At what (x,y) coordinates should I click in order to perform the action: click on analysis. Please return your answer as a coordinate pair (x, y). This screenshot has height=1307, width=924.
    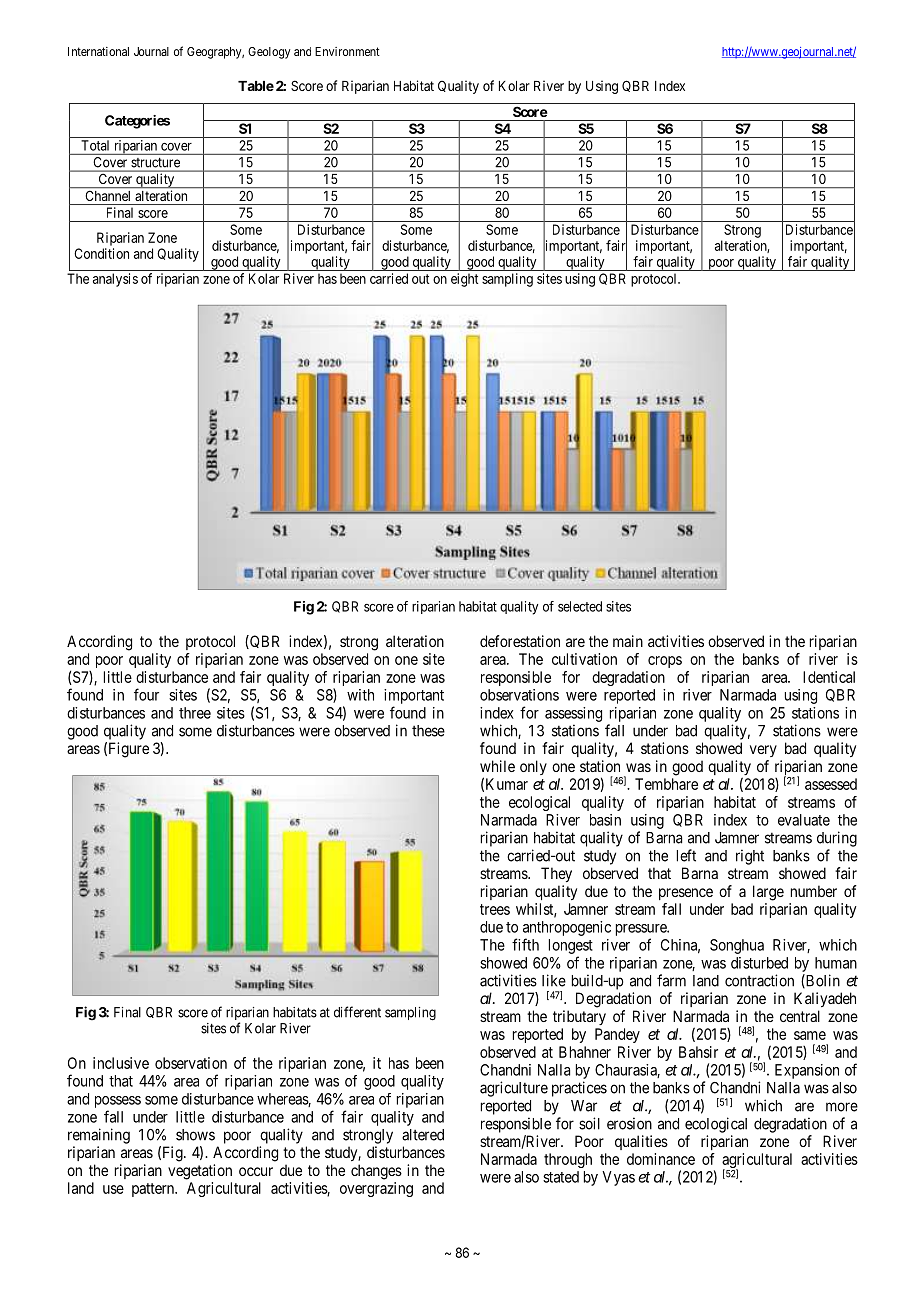
    Looking at the image, I should click on (115, 280).
